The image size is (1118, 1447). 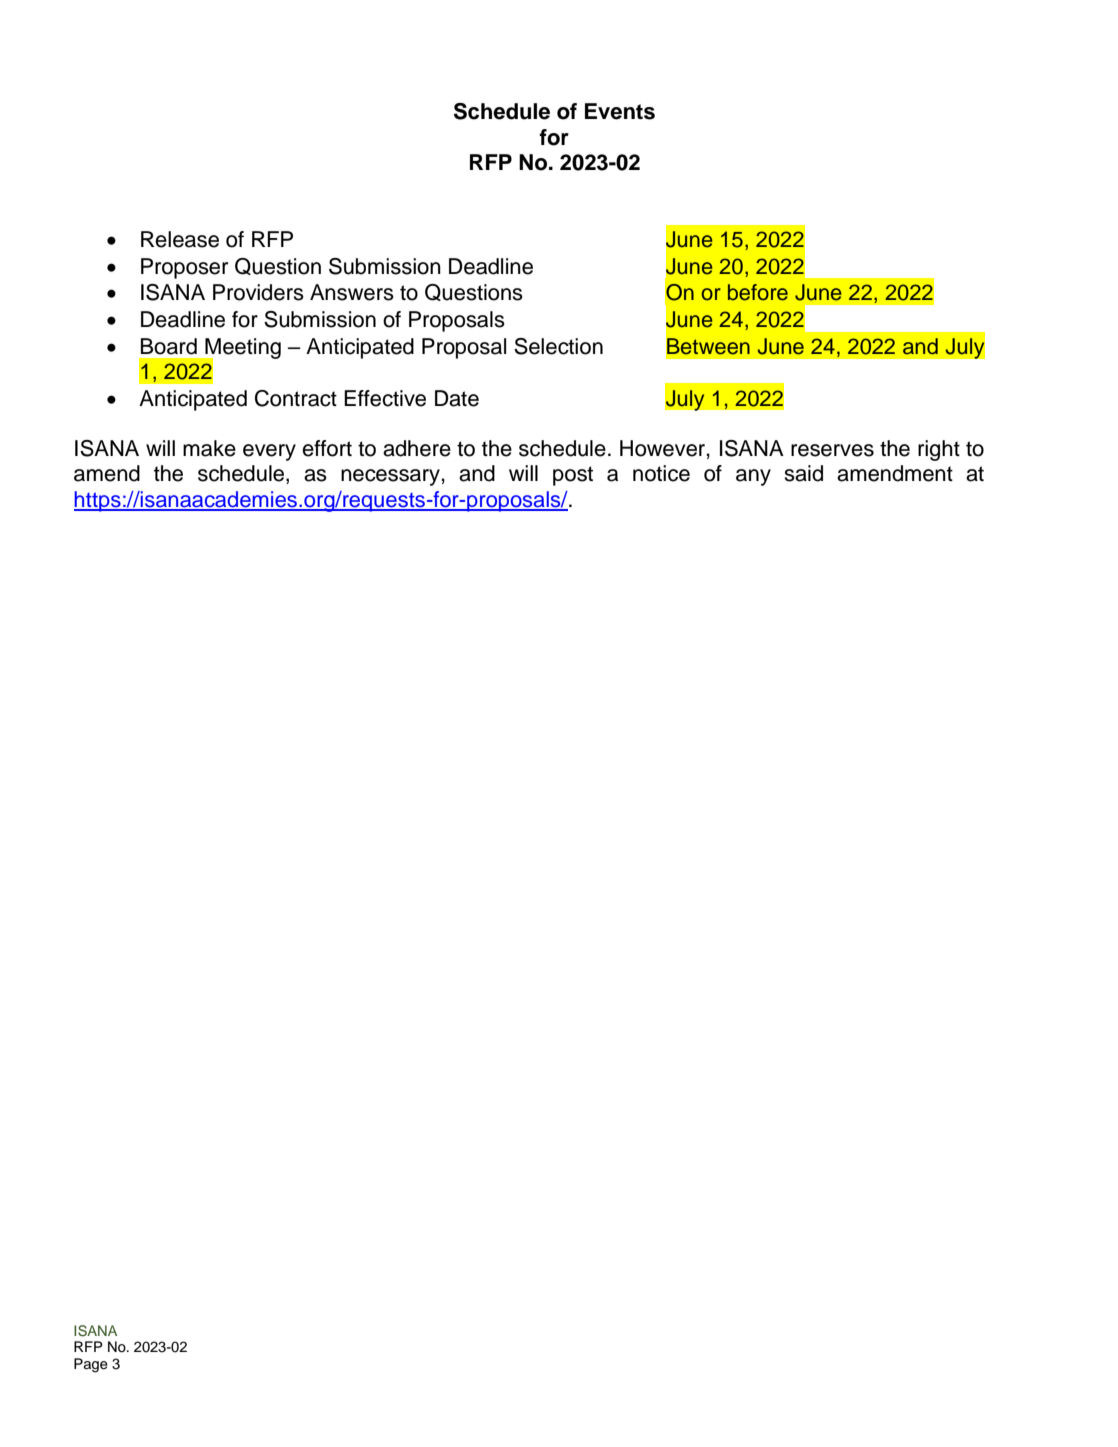 I want to click on Page, so click(x=91, y=1365).
